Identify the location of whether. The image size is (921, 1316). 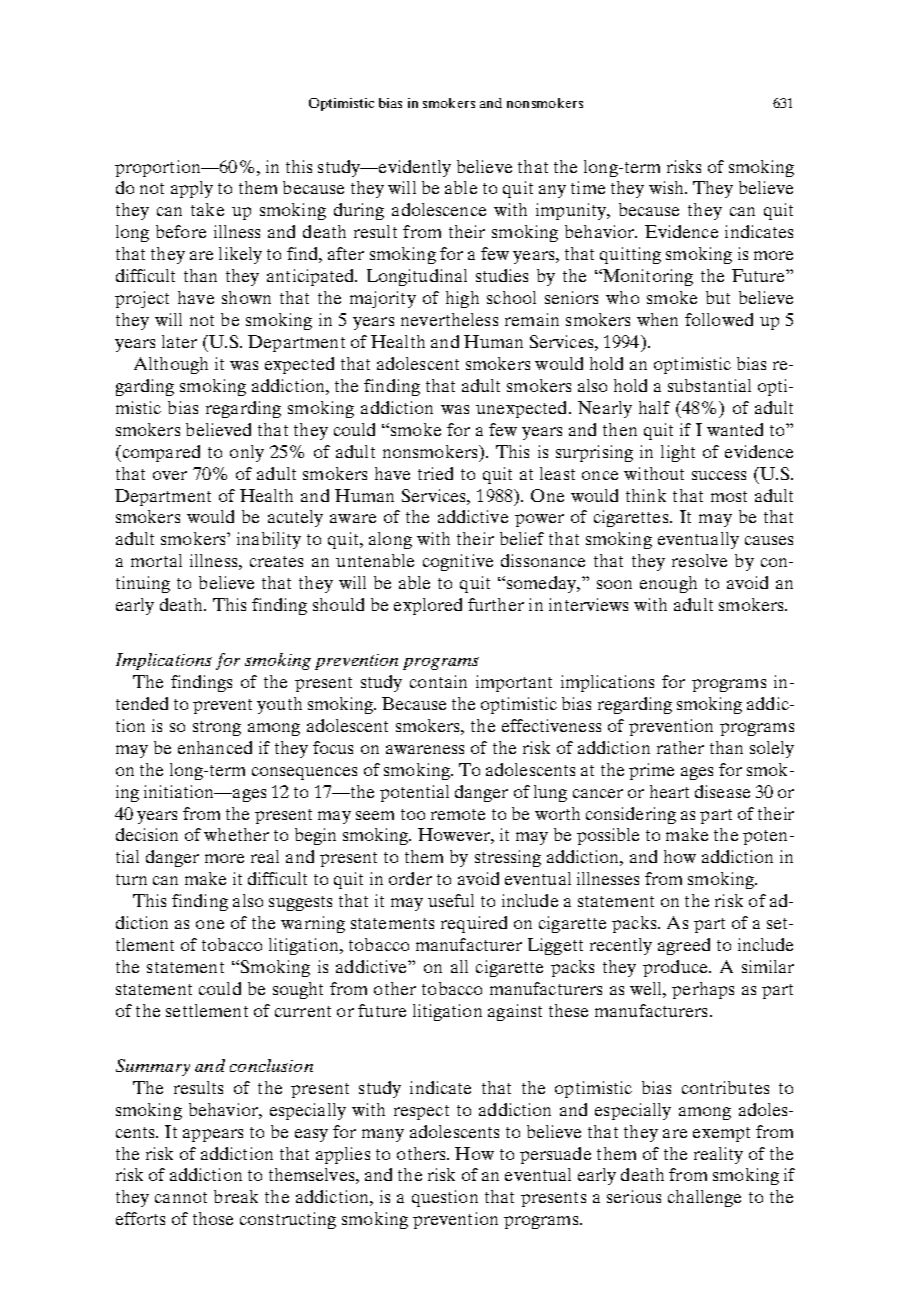
(236, 834).
